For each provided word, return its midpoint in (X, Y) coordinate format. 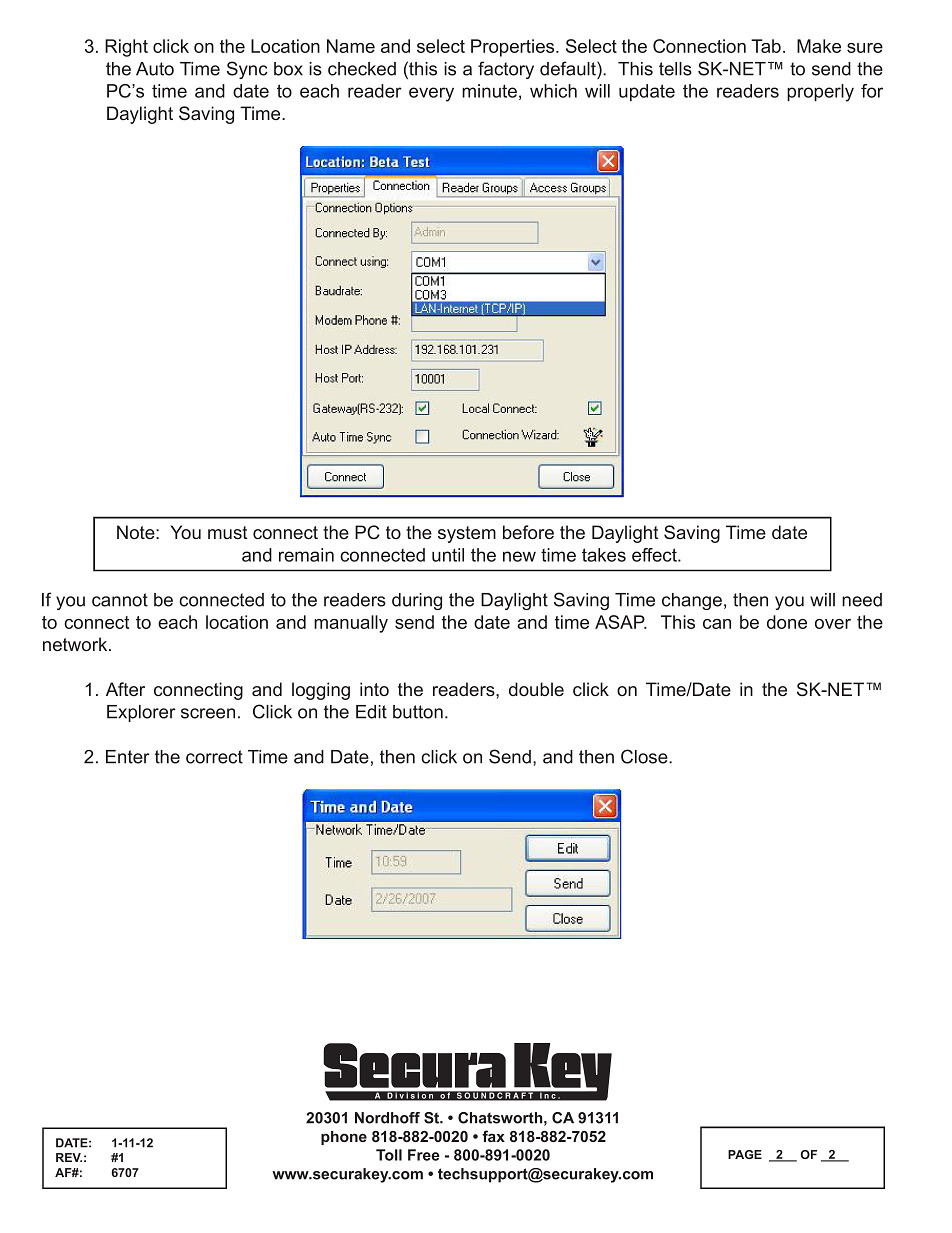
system (467, 534)
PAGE (745, 1154)
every (431, 94)
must (228, 532)
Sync (247, 70)
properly (820, 93)
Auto (155, 69)
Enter (128, 757)
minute (489, 91)
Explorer (141, 713)
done (787, 622)
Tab (766, 46)
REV (69, 1157)
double (536, 689)
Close (645, 756)
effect (655, 555)
